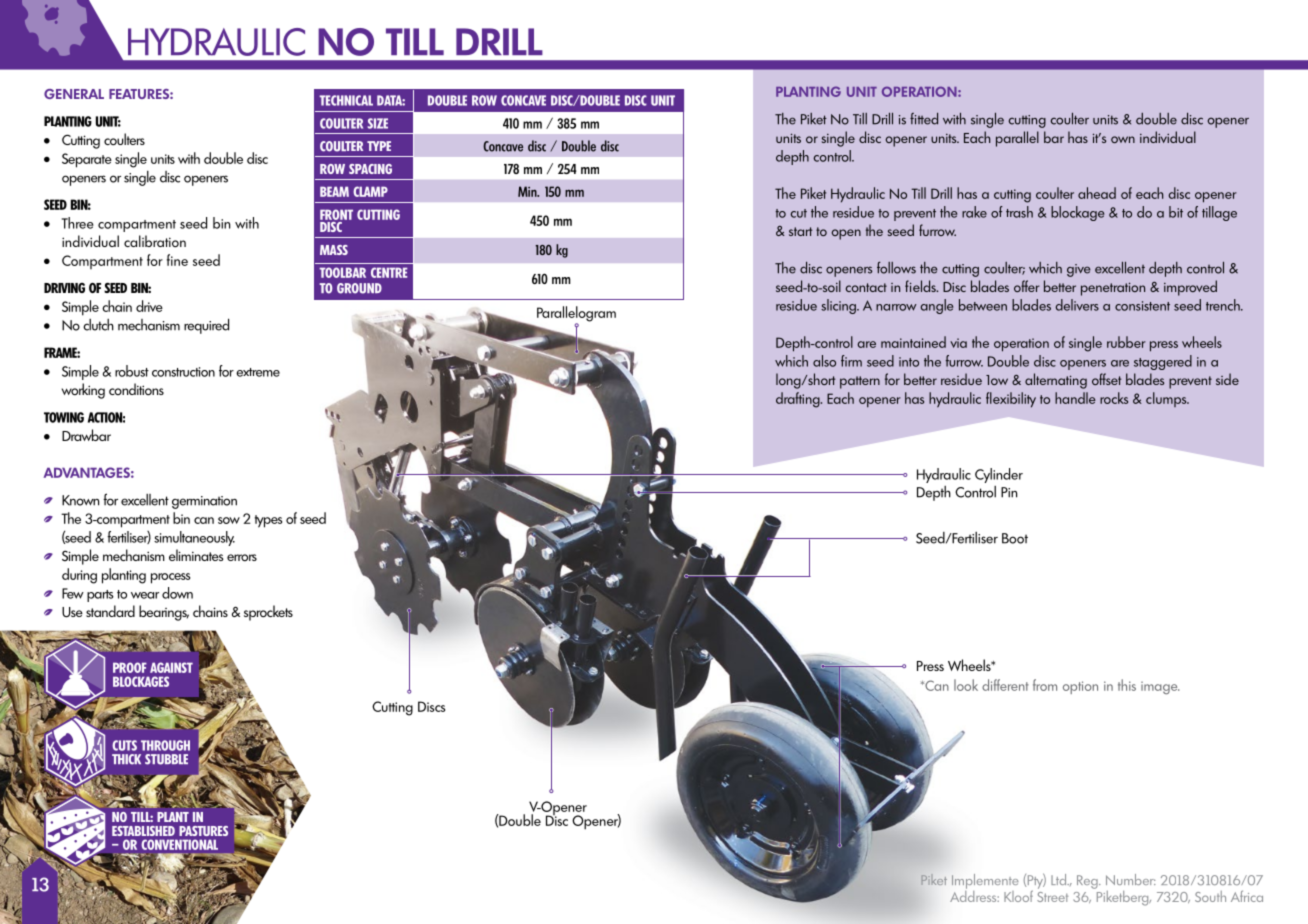  I want to click on Pin, so click(1009, 492).
